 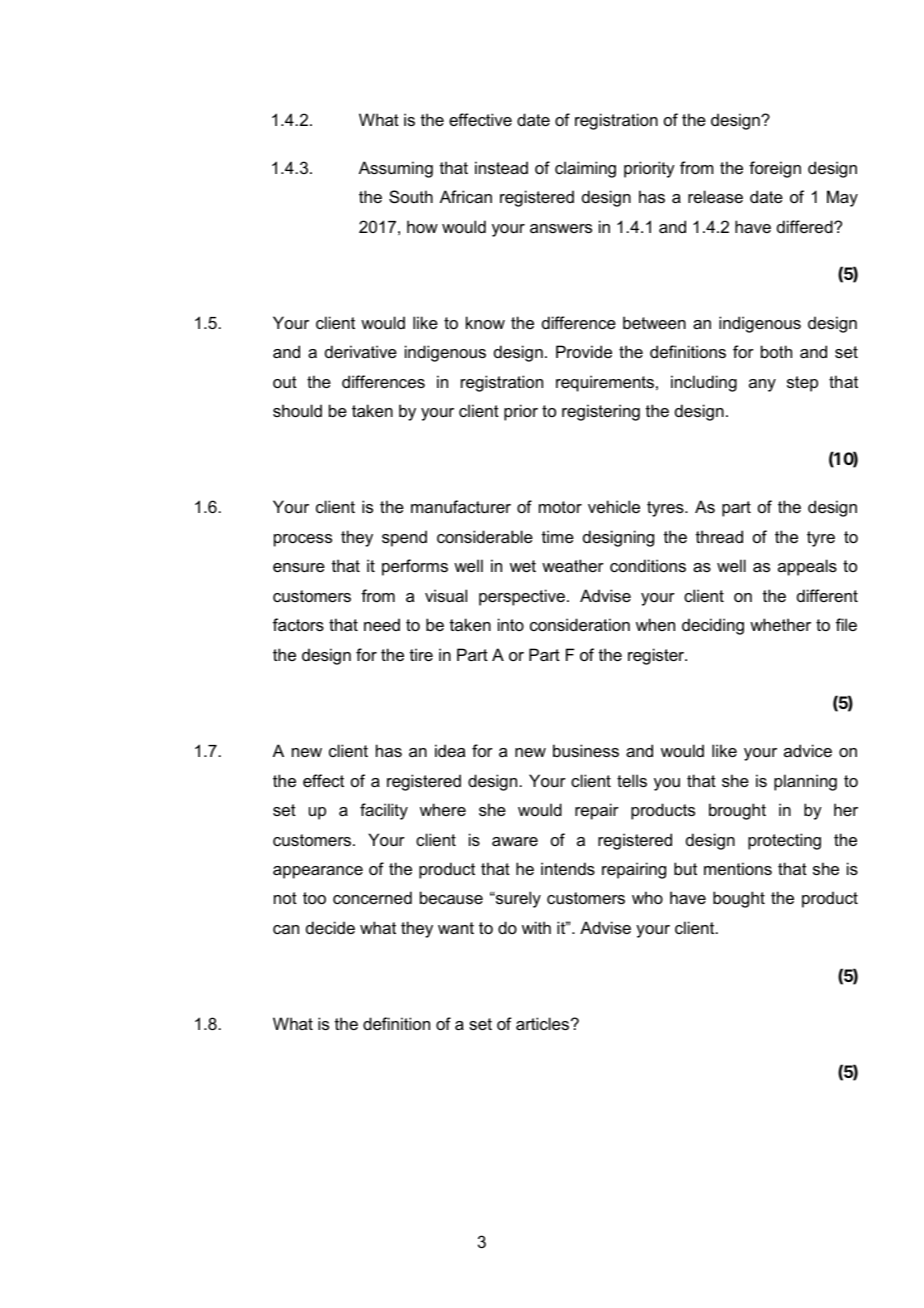 What do you see at coordinates (762, 385) in the page?
I see `any` at bounding box center [762, 385].
